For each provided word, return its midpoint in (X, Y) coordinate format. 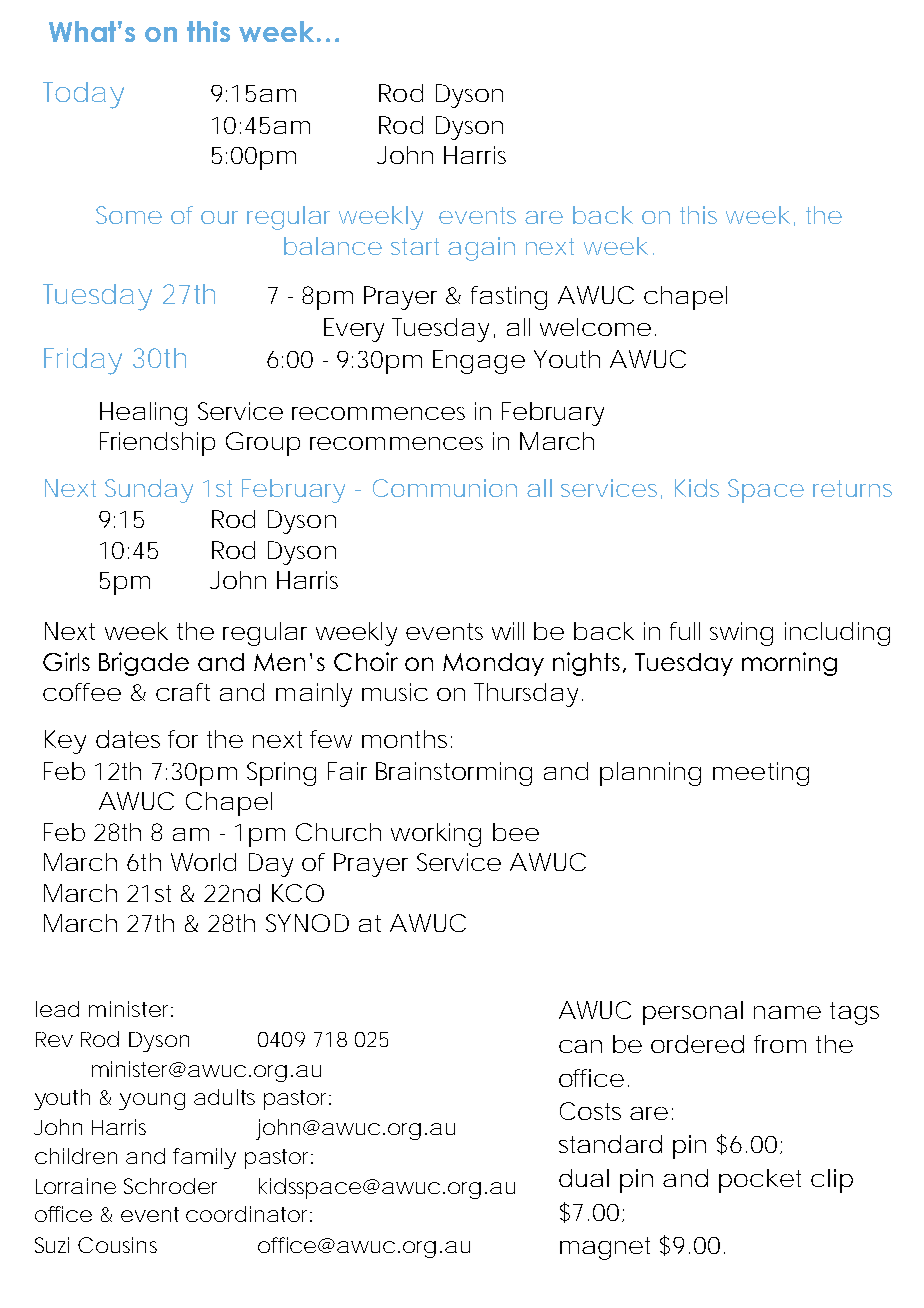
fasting (509, 298)
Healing (143, 414)
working (436, 835)
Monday (493, 664)
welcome (595, 327)
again (481, 249)
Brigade (144, 664)
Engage (479, 362)
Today (83, 95)
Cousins (117, 1245)
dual (584, 1178)
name (787, 1012)
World (203, 862)
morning (789, 664)
